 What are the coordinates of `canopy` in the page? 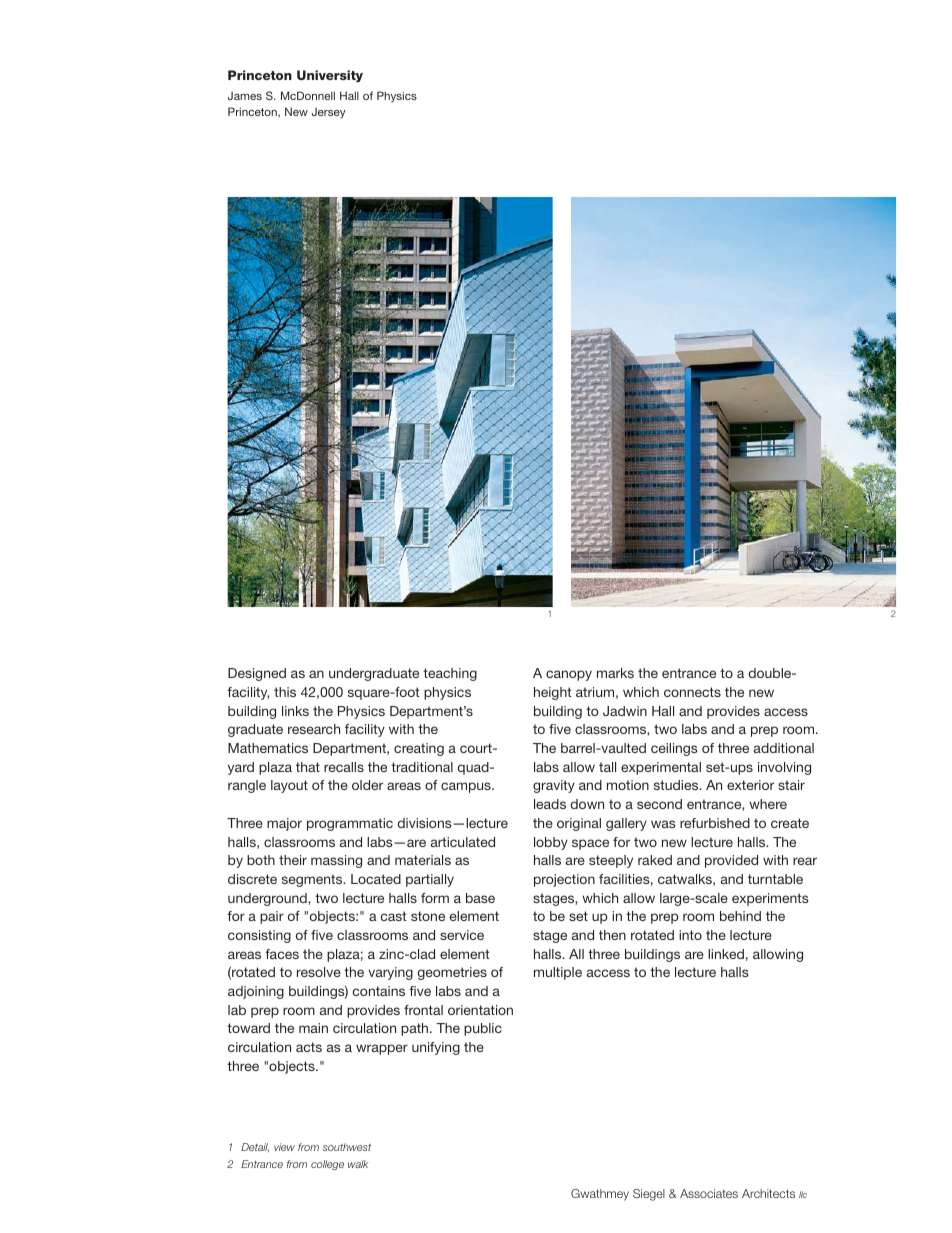 It's located at (569, 675).
